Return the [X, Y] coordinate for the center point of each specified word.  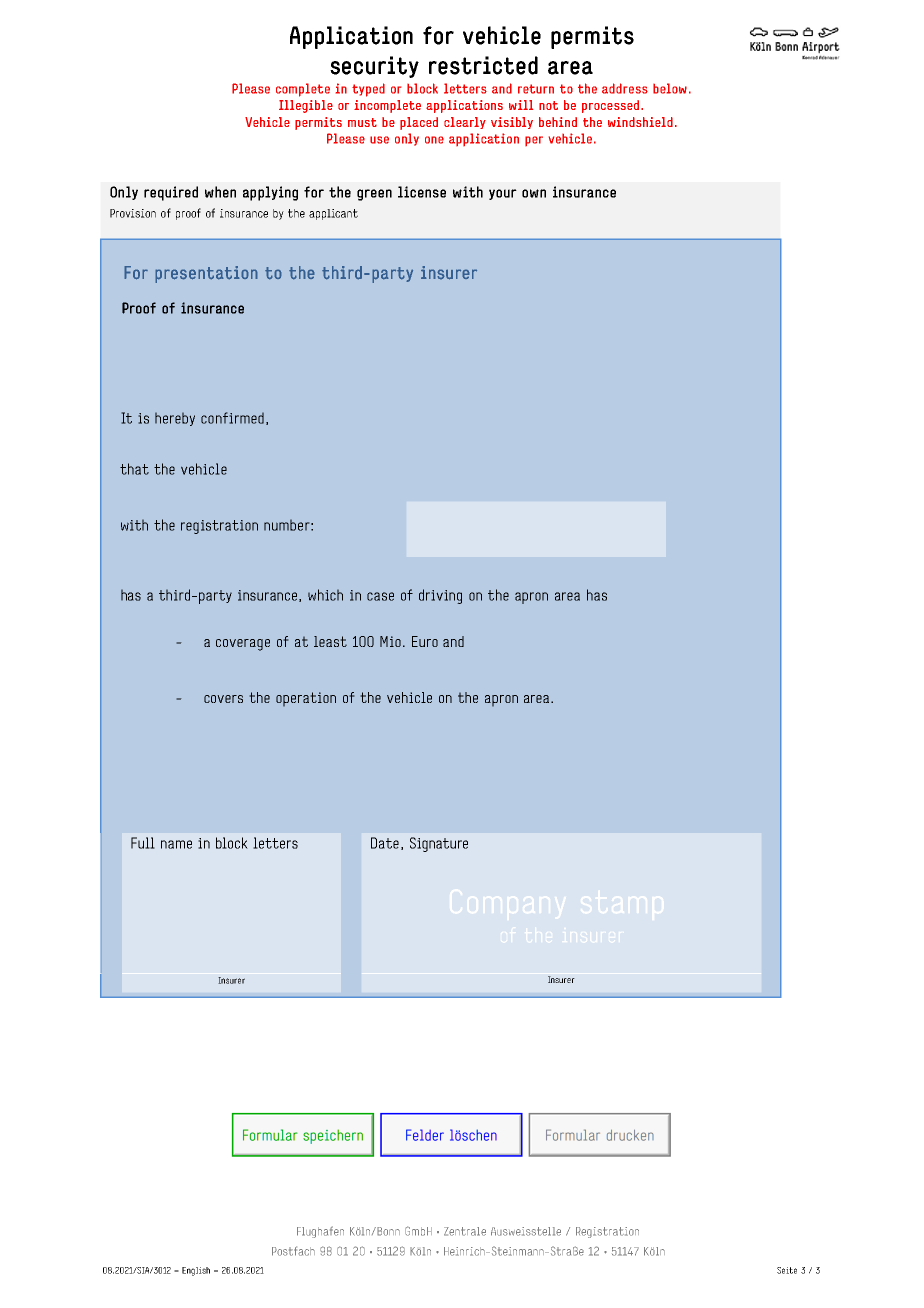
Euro [425, 641]
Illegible [306, 106]
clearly [465, 123]
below [670, 88]
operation [306, 699]
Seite [787, 1270]
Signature [439, 844]
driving [440, 596]
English [196, 1271]
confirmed [232, 418]
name [176, 844]
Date [385, 843]
